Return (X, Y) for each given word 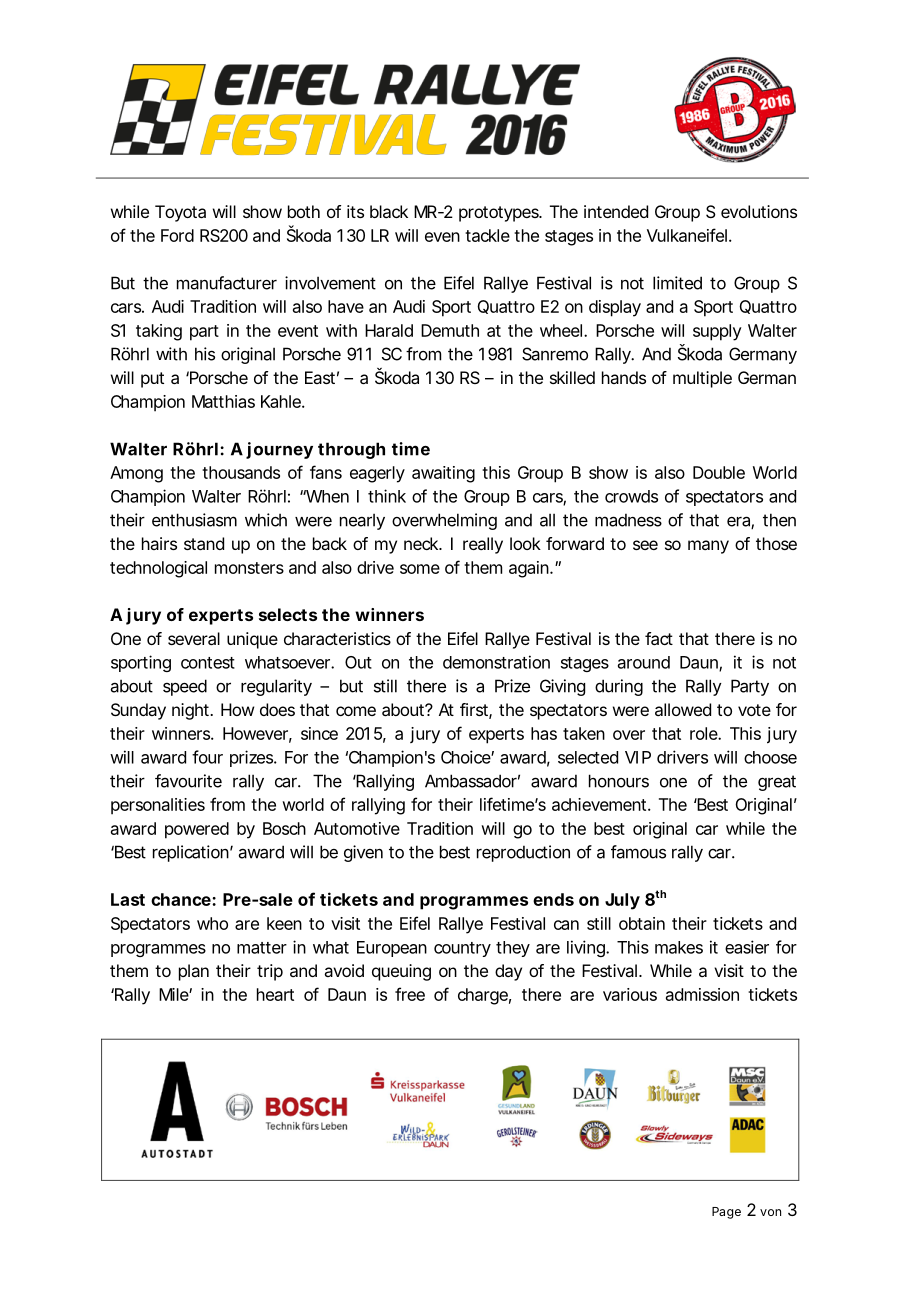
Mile (175, 994)
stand (204, 543)
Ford (177, 235)
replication (193, 853)
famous (638, 852)
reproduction (523, 853)
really (483, 545)
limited (677, 283)
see (645, 545)
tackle (487, 235)
